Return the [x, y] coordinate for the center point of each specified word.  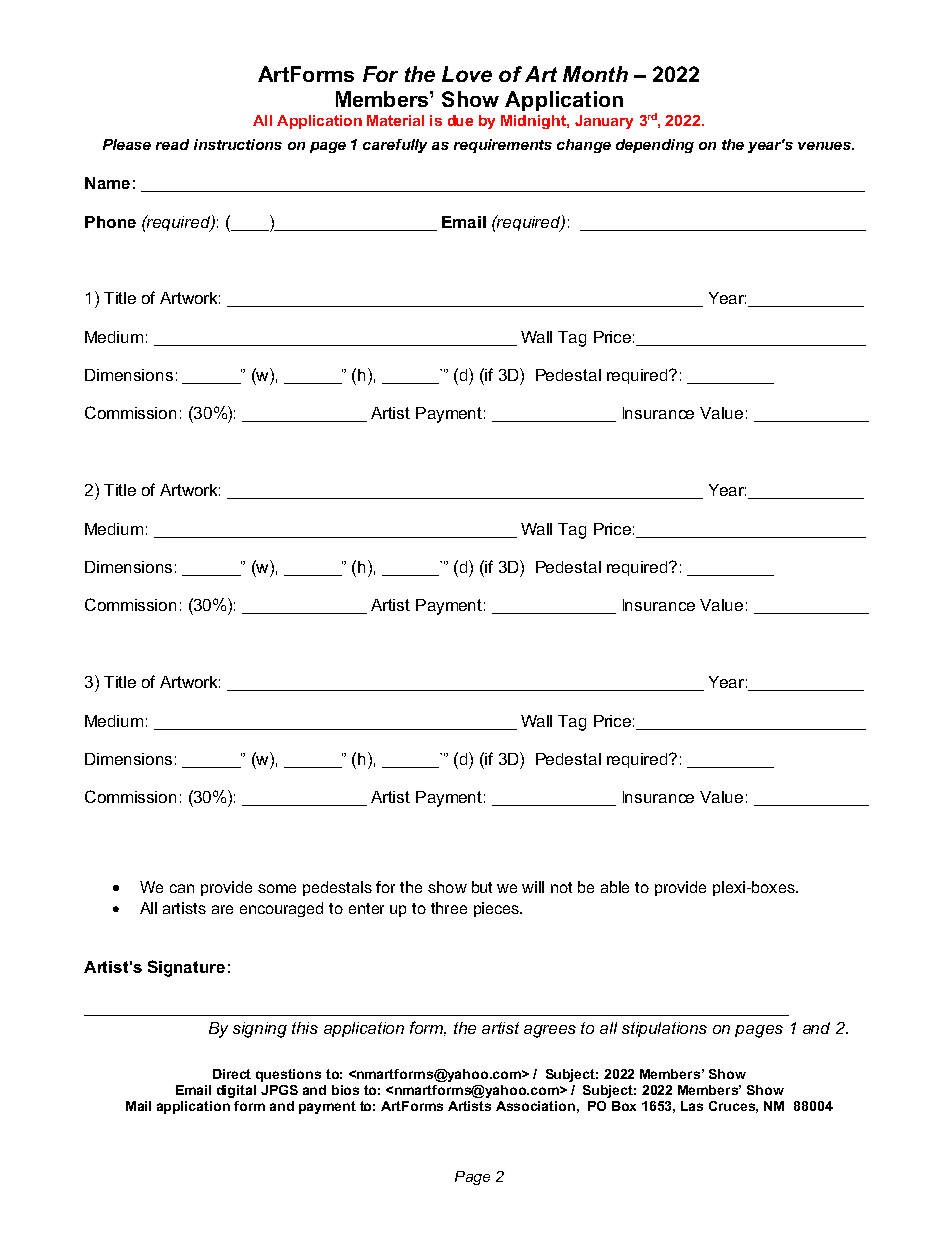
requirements [503, 146]
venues [826, 146]
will [533, 887]
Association [535, 1106]
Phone [110, 222]
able [615, 887]
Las [692, 1106]
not [561, 887]
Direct [232, 1074]
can [182, 888]
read [172, 144]
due [460, 120]
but [482, 887]
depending [655, 146]
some [277, 888]
